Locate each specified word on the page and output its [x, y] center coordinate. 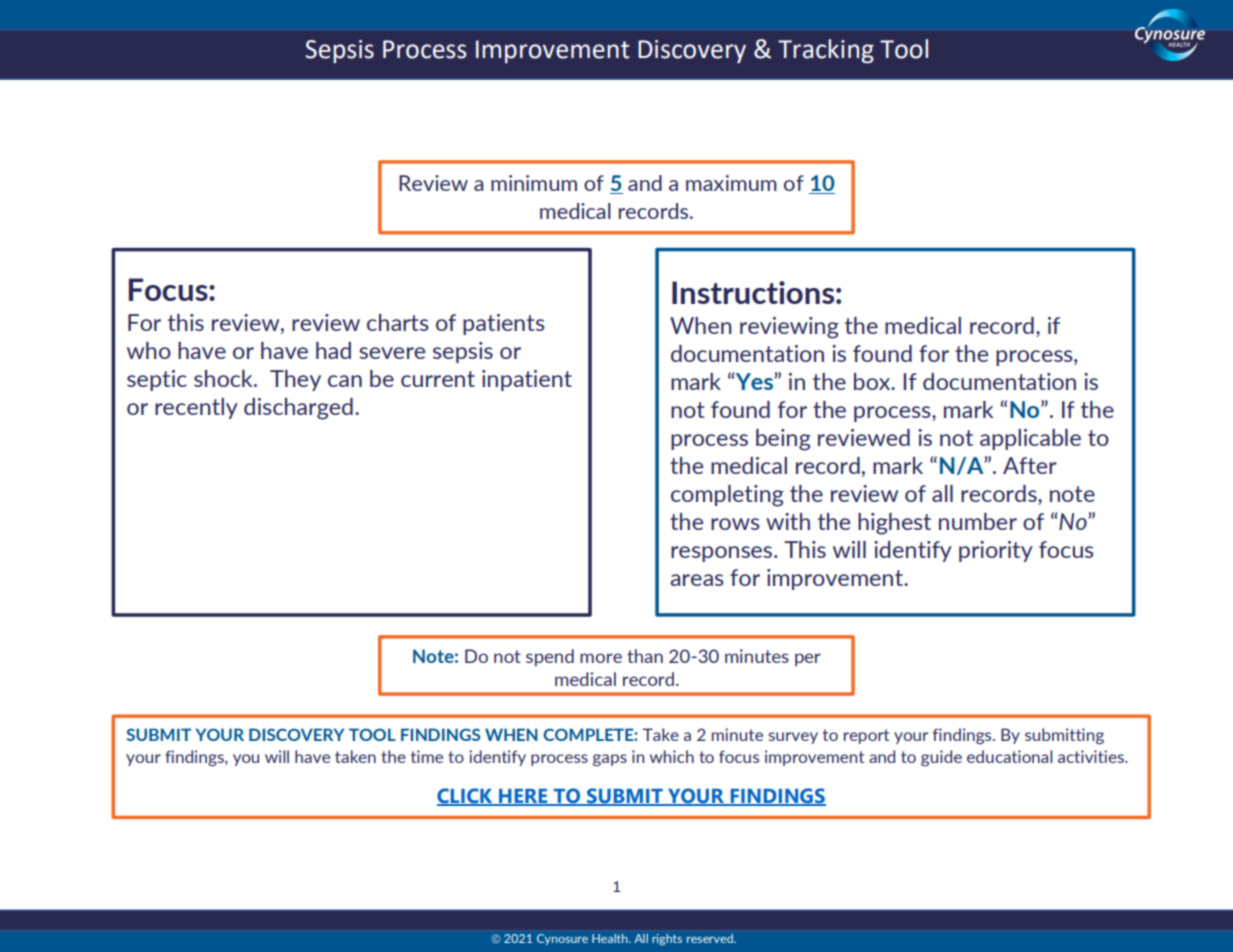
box [873, 381]
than [645, 656]
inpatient [527, 380]
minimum [534, 183]
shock [224, 378]
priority [996, 551]
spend [550, 657]
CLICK [466, 796]
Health [611, 938]
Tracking [826, 51]
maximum [731, 183]
